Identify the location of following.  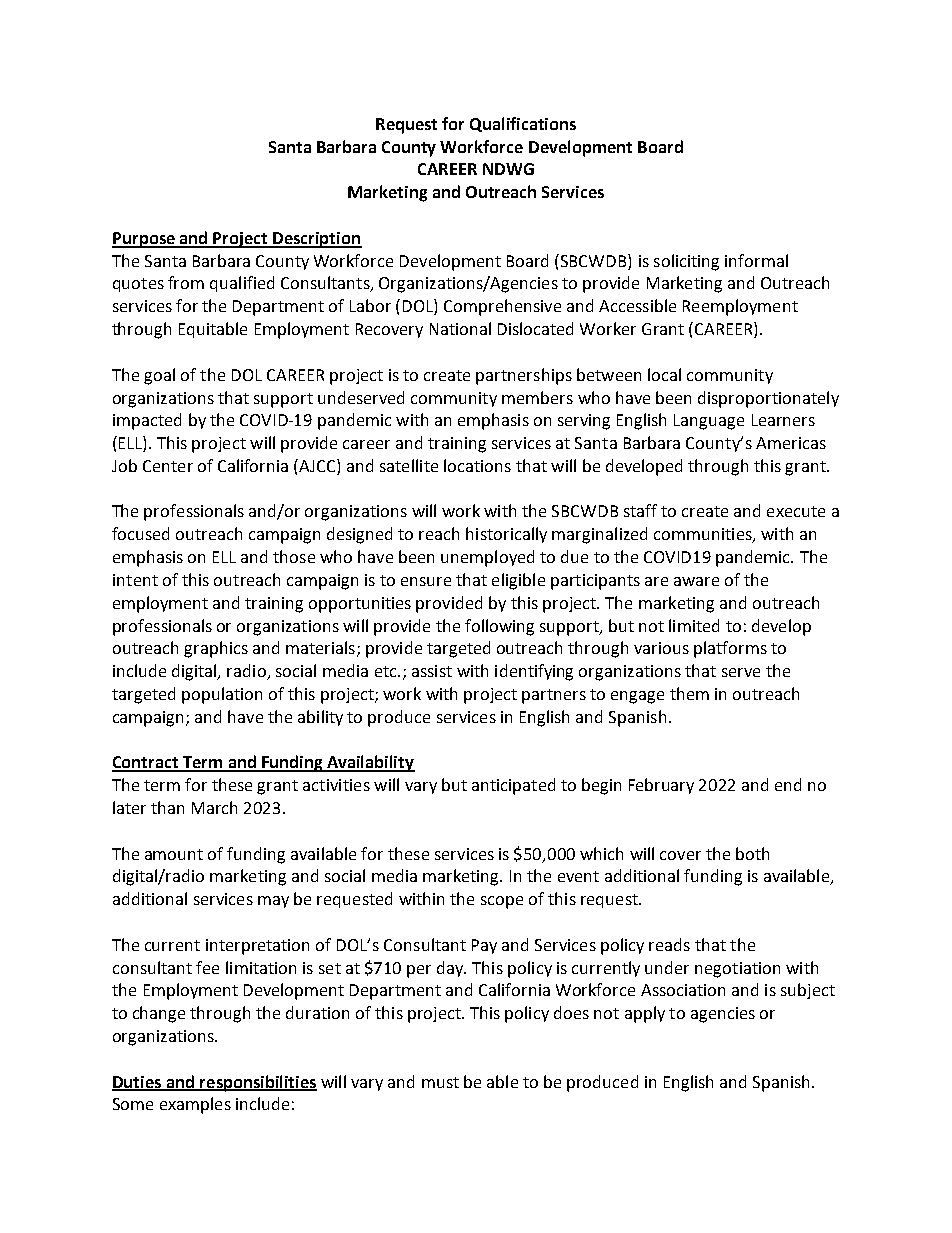
(499, 627).
